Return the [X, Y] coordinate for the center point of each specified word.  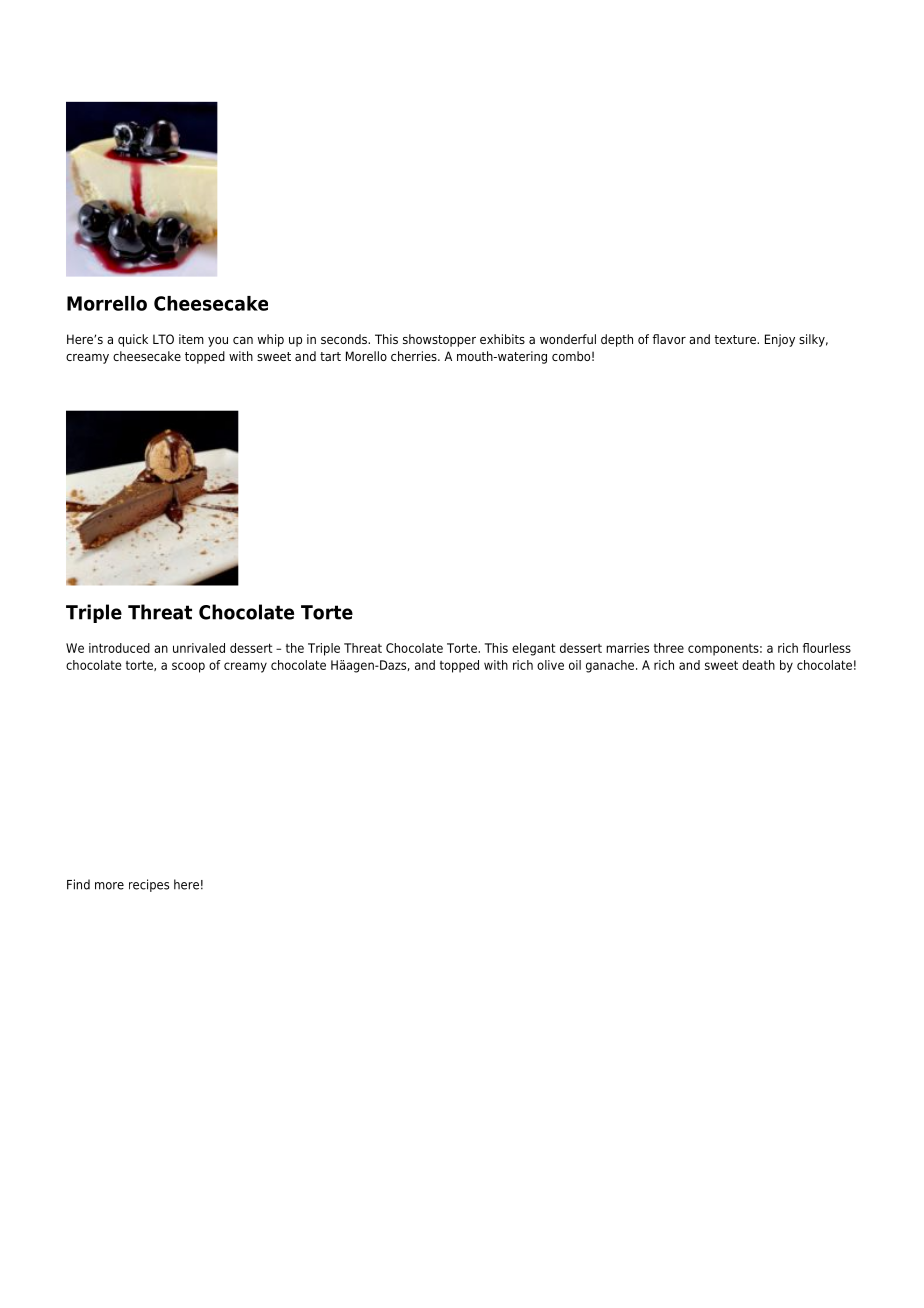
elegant [533, 649]
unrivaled [199, 648]
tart [330, 356]
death [758, 665]
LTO [163, 339]
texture [736, 339]
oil [575, 665]
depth [617, 340]
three [669, 648]
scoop [188, 667]
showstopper [439, 340]
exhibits [502, 339]
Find [78, 884]
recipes [149, 885]
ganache [611, 666]
